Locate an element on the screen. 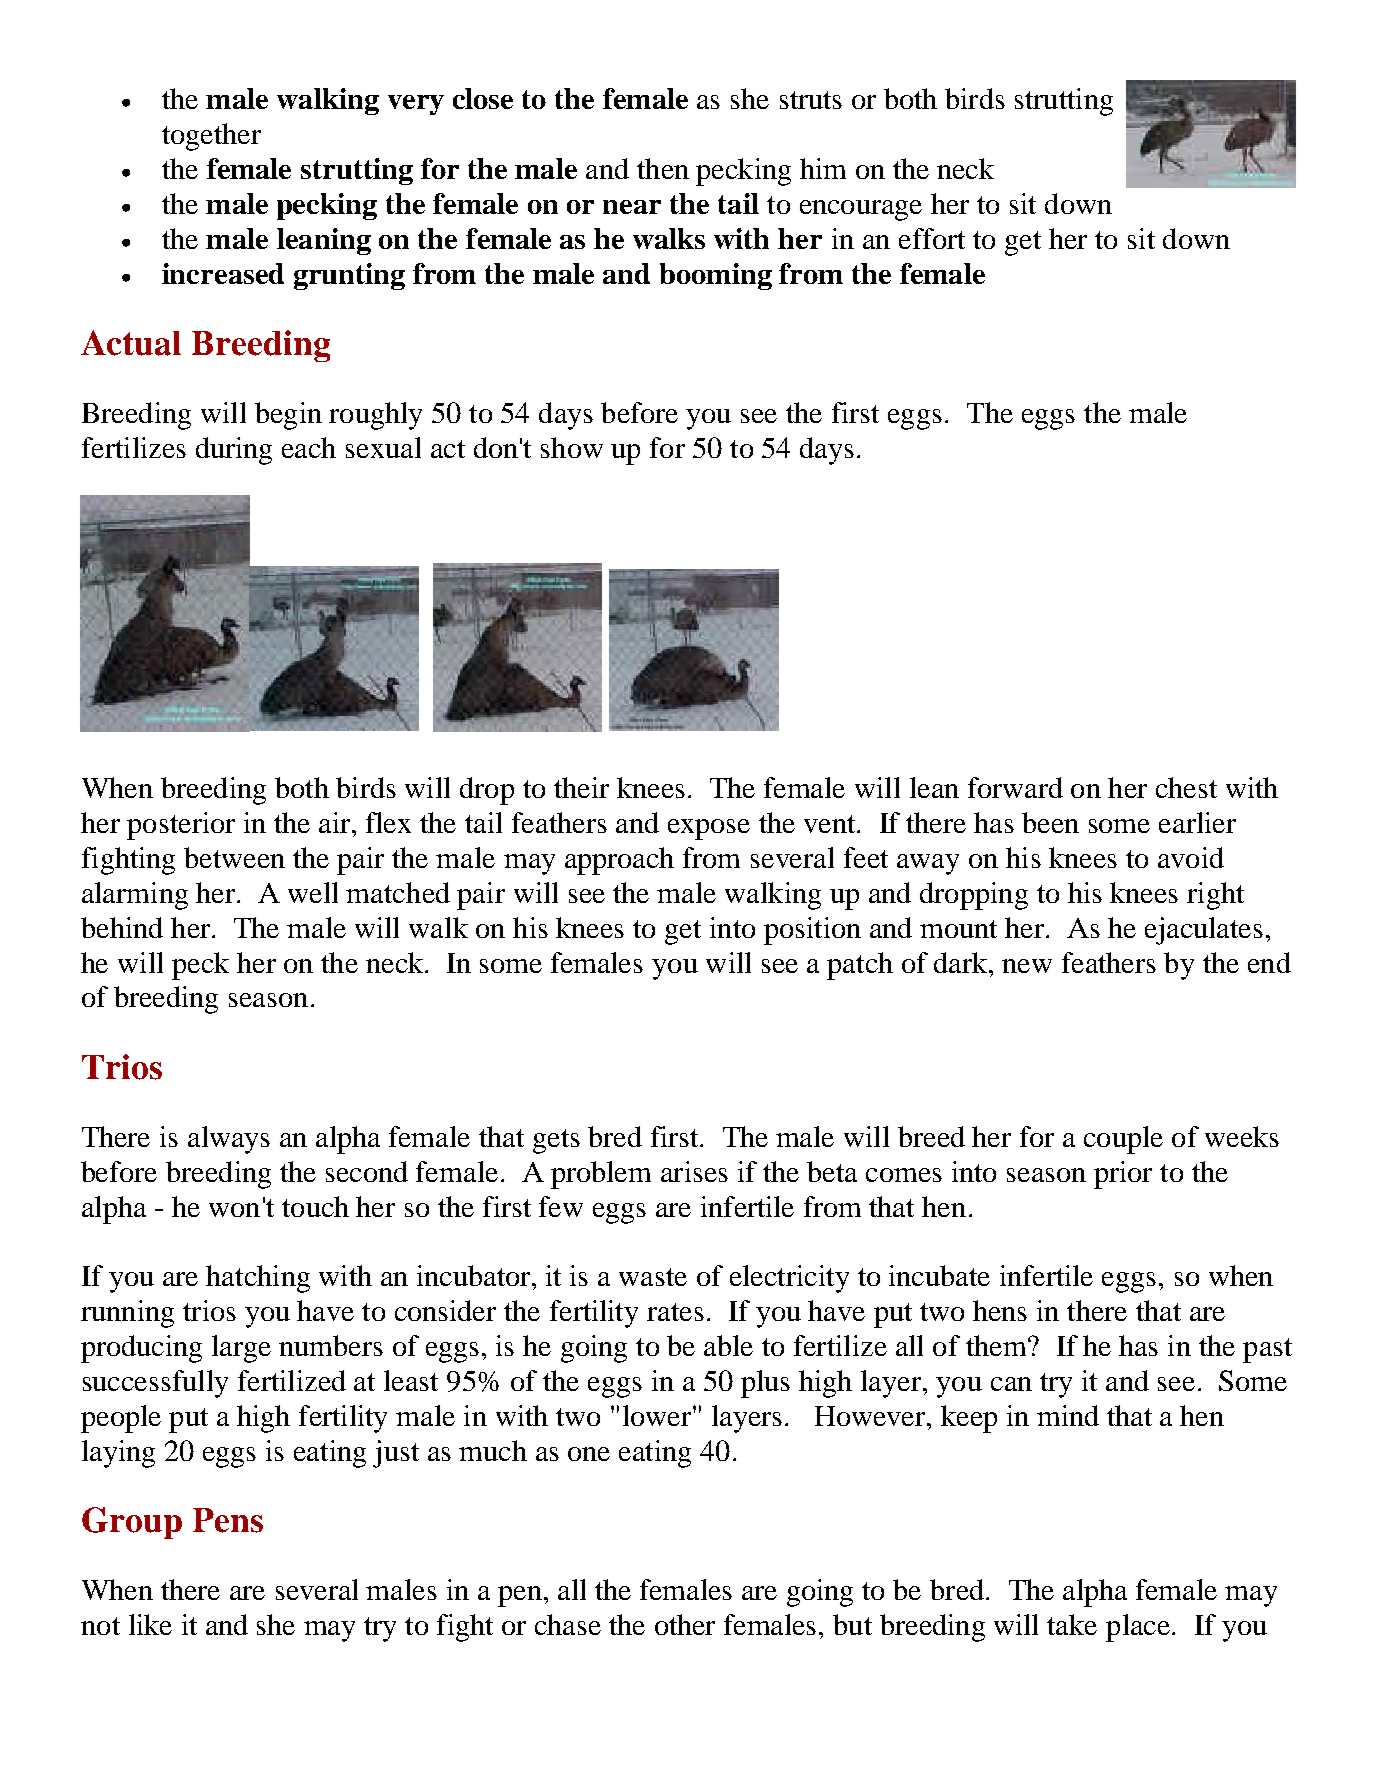 The image size is (1376, 1780). place is located at coordinates (1138, 1628).
